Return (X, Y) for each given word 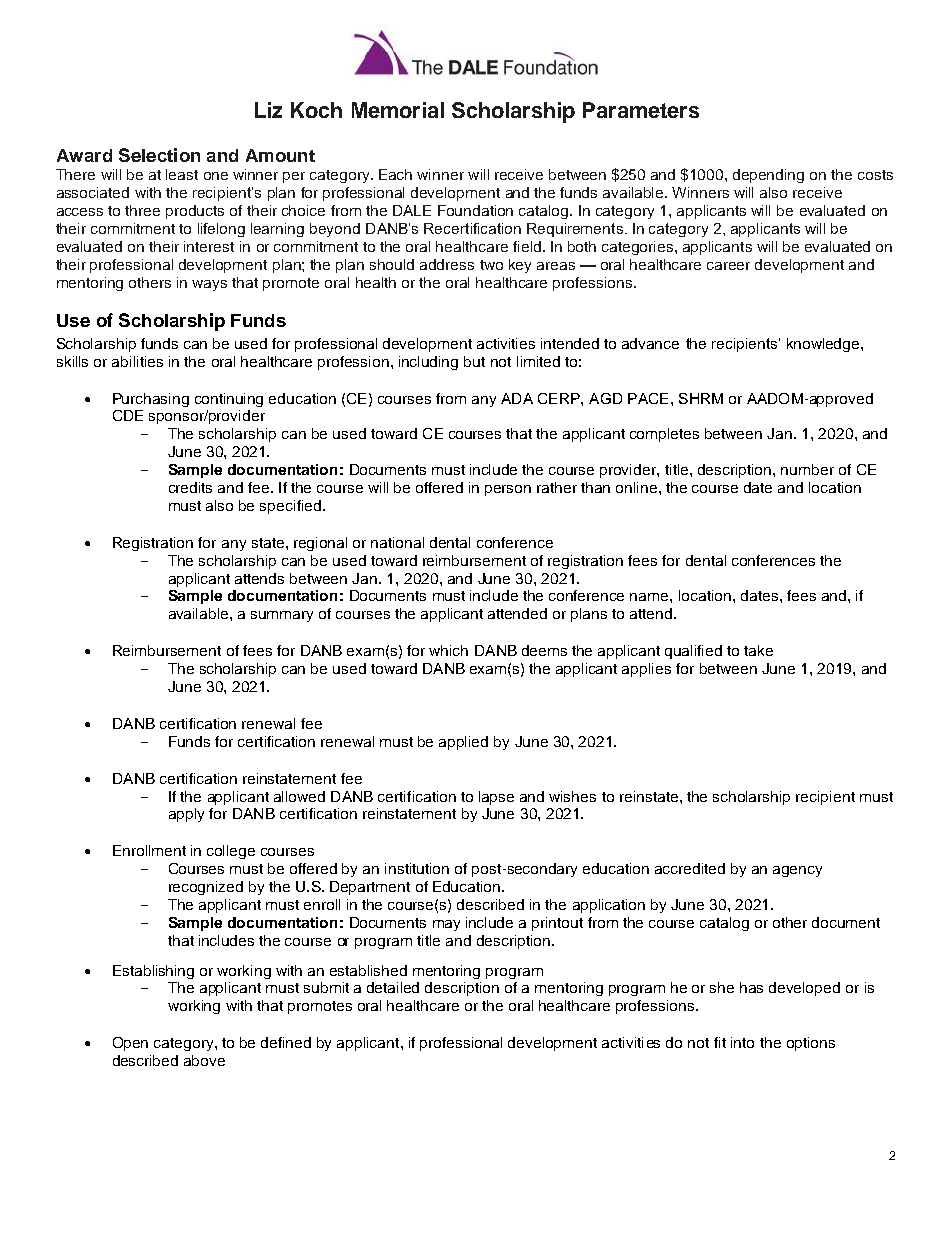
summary (282, 616)
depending (768, 176)
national (397, 542)
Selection (159, 155)
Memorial (398, 110)
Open (130, 1044)
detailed (393, 987)
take (758, 650)
